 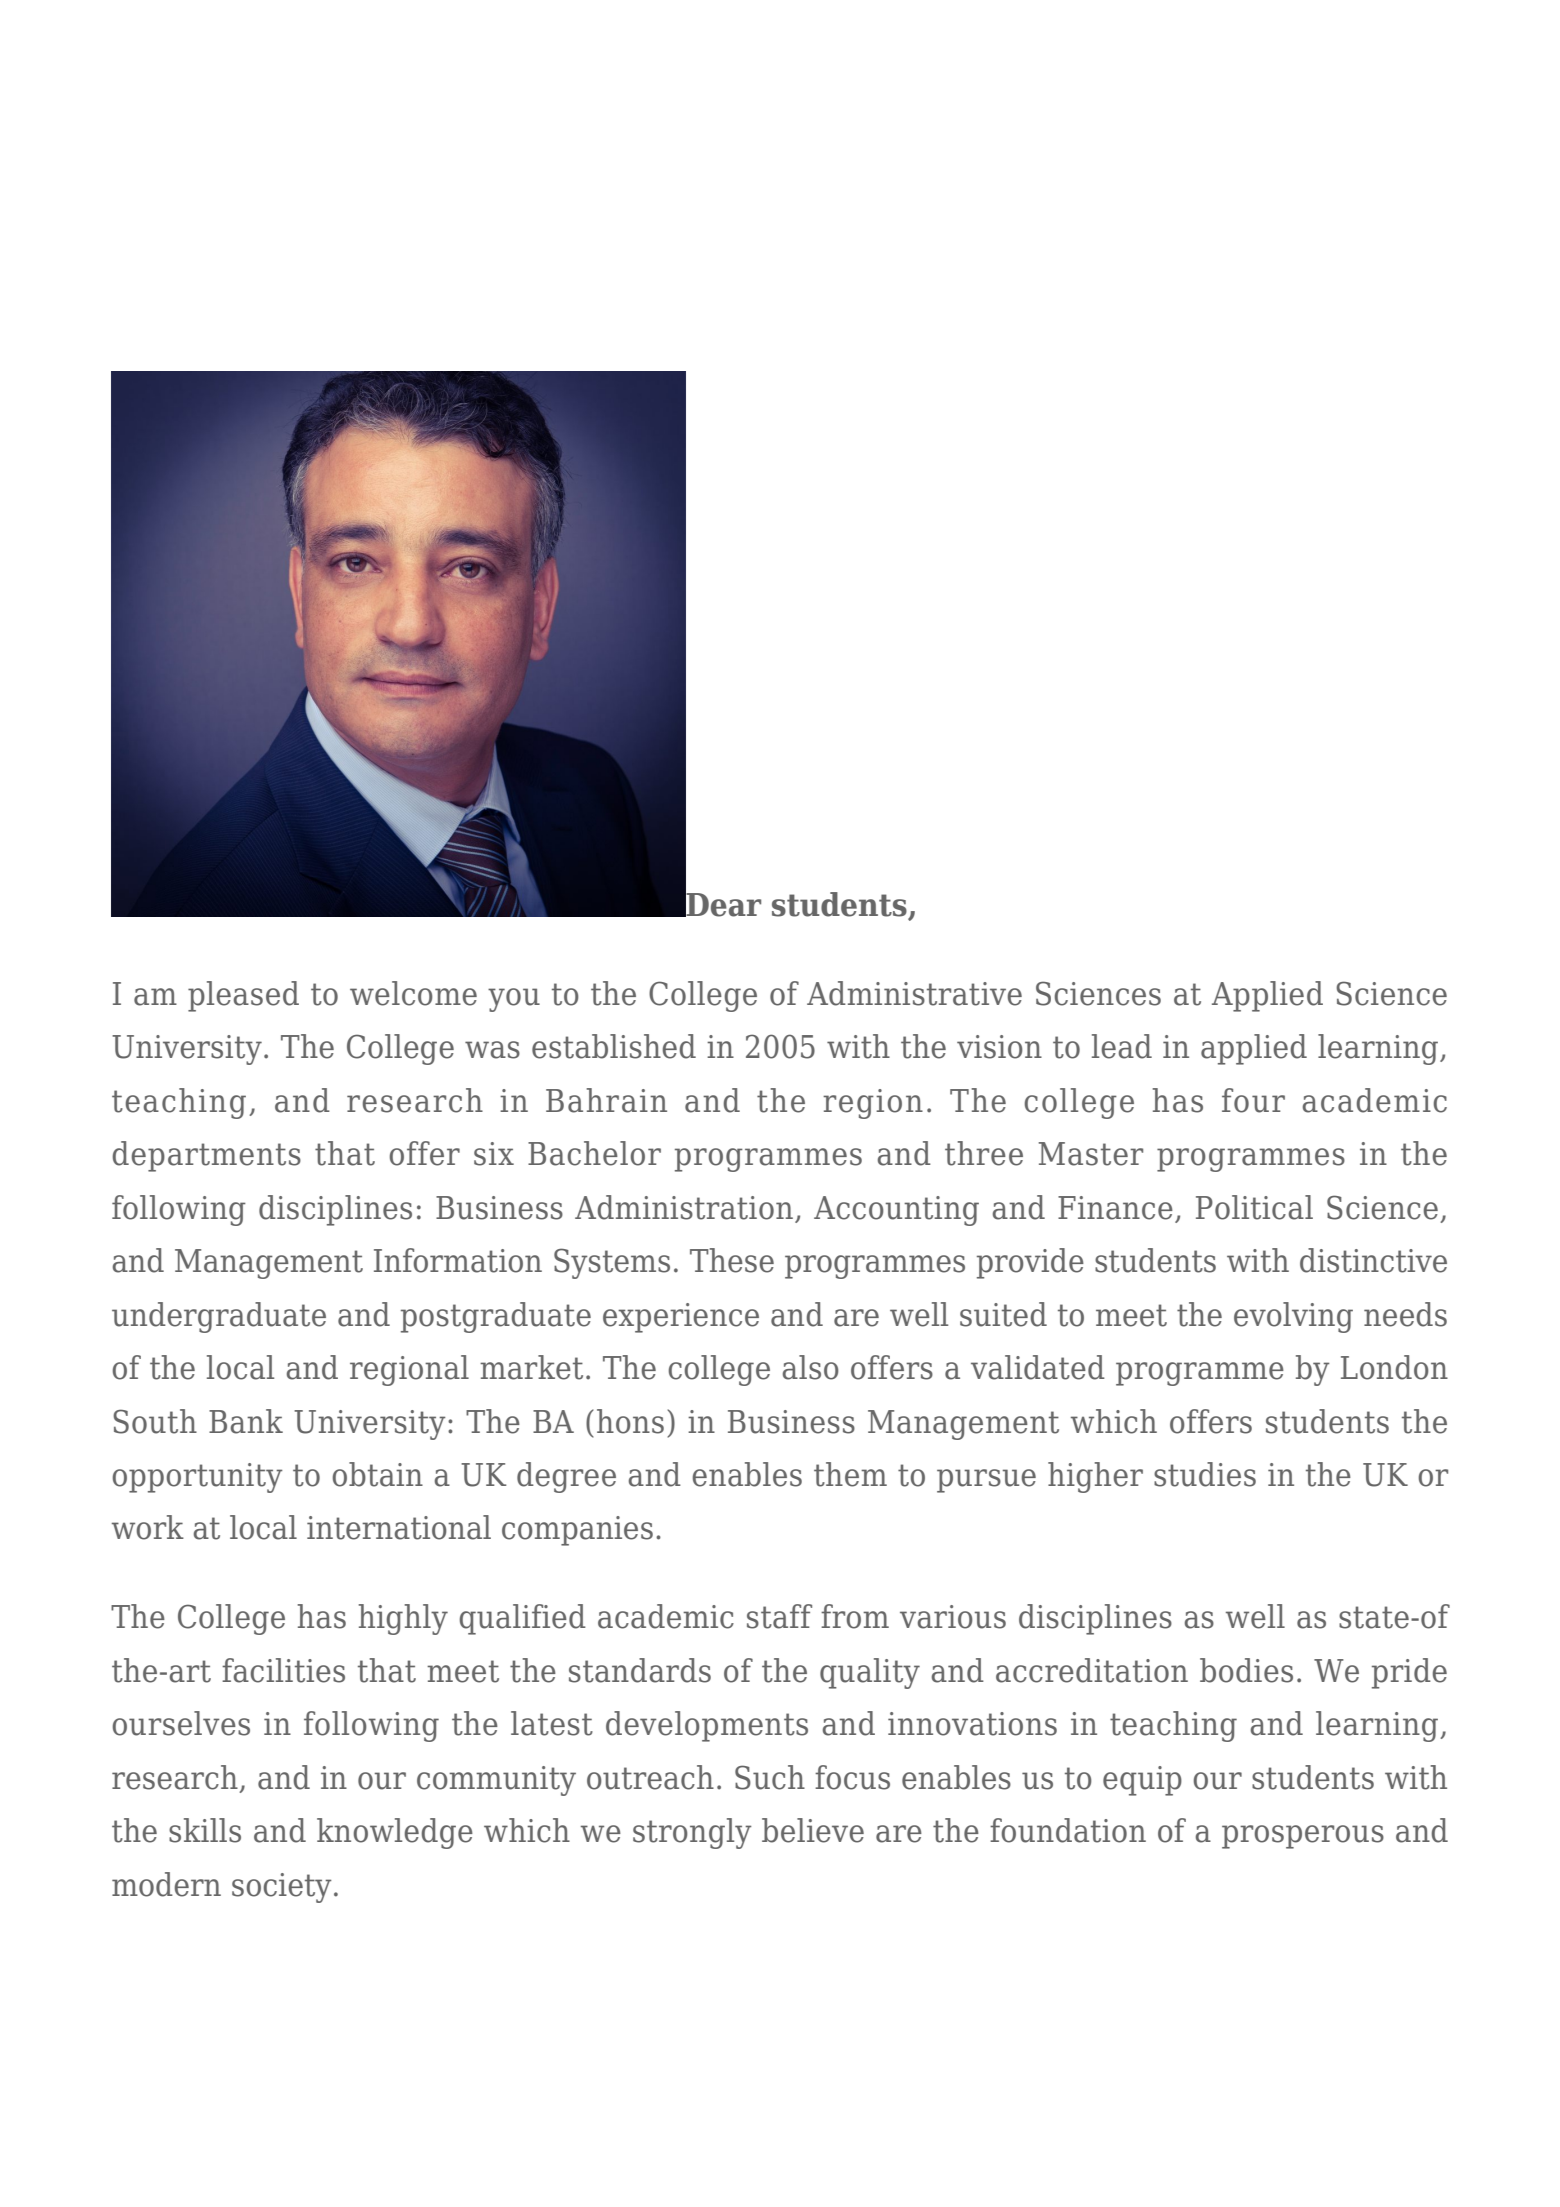 I want to click on Administrative, so click(x=914, y=993).
